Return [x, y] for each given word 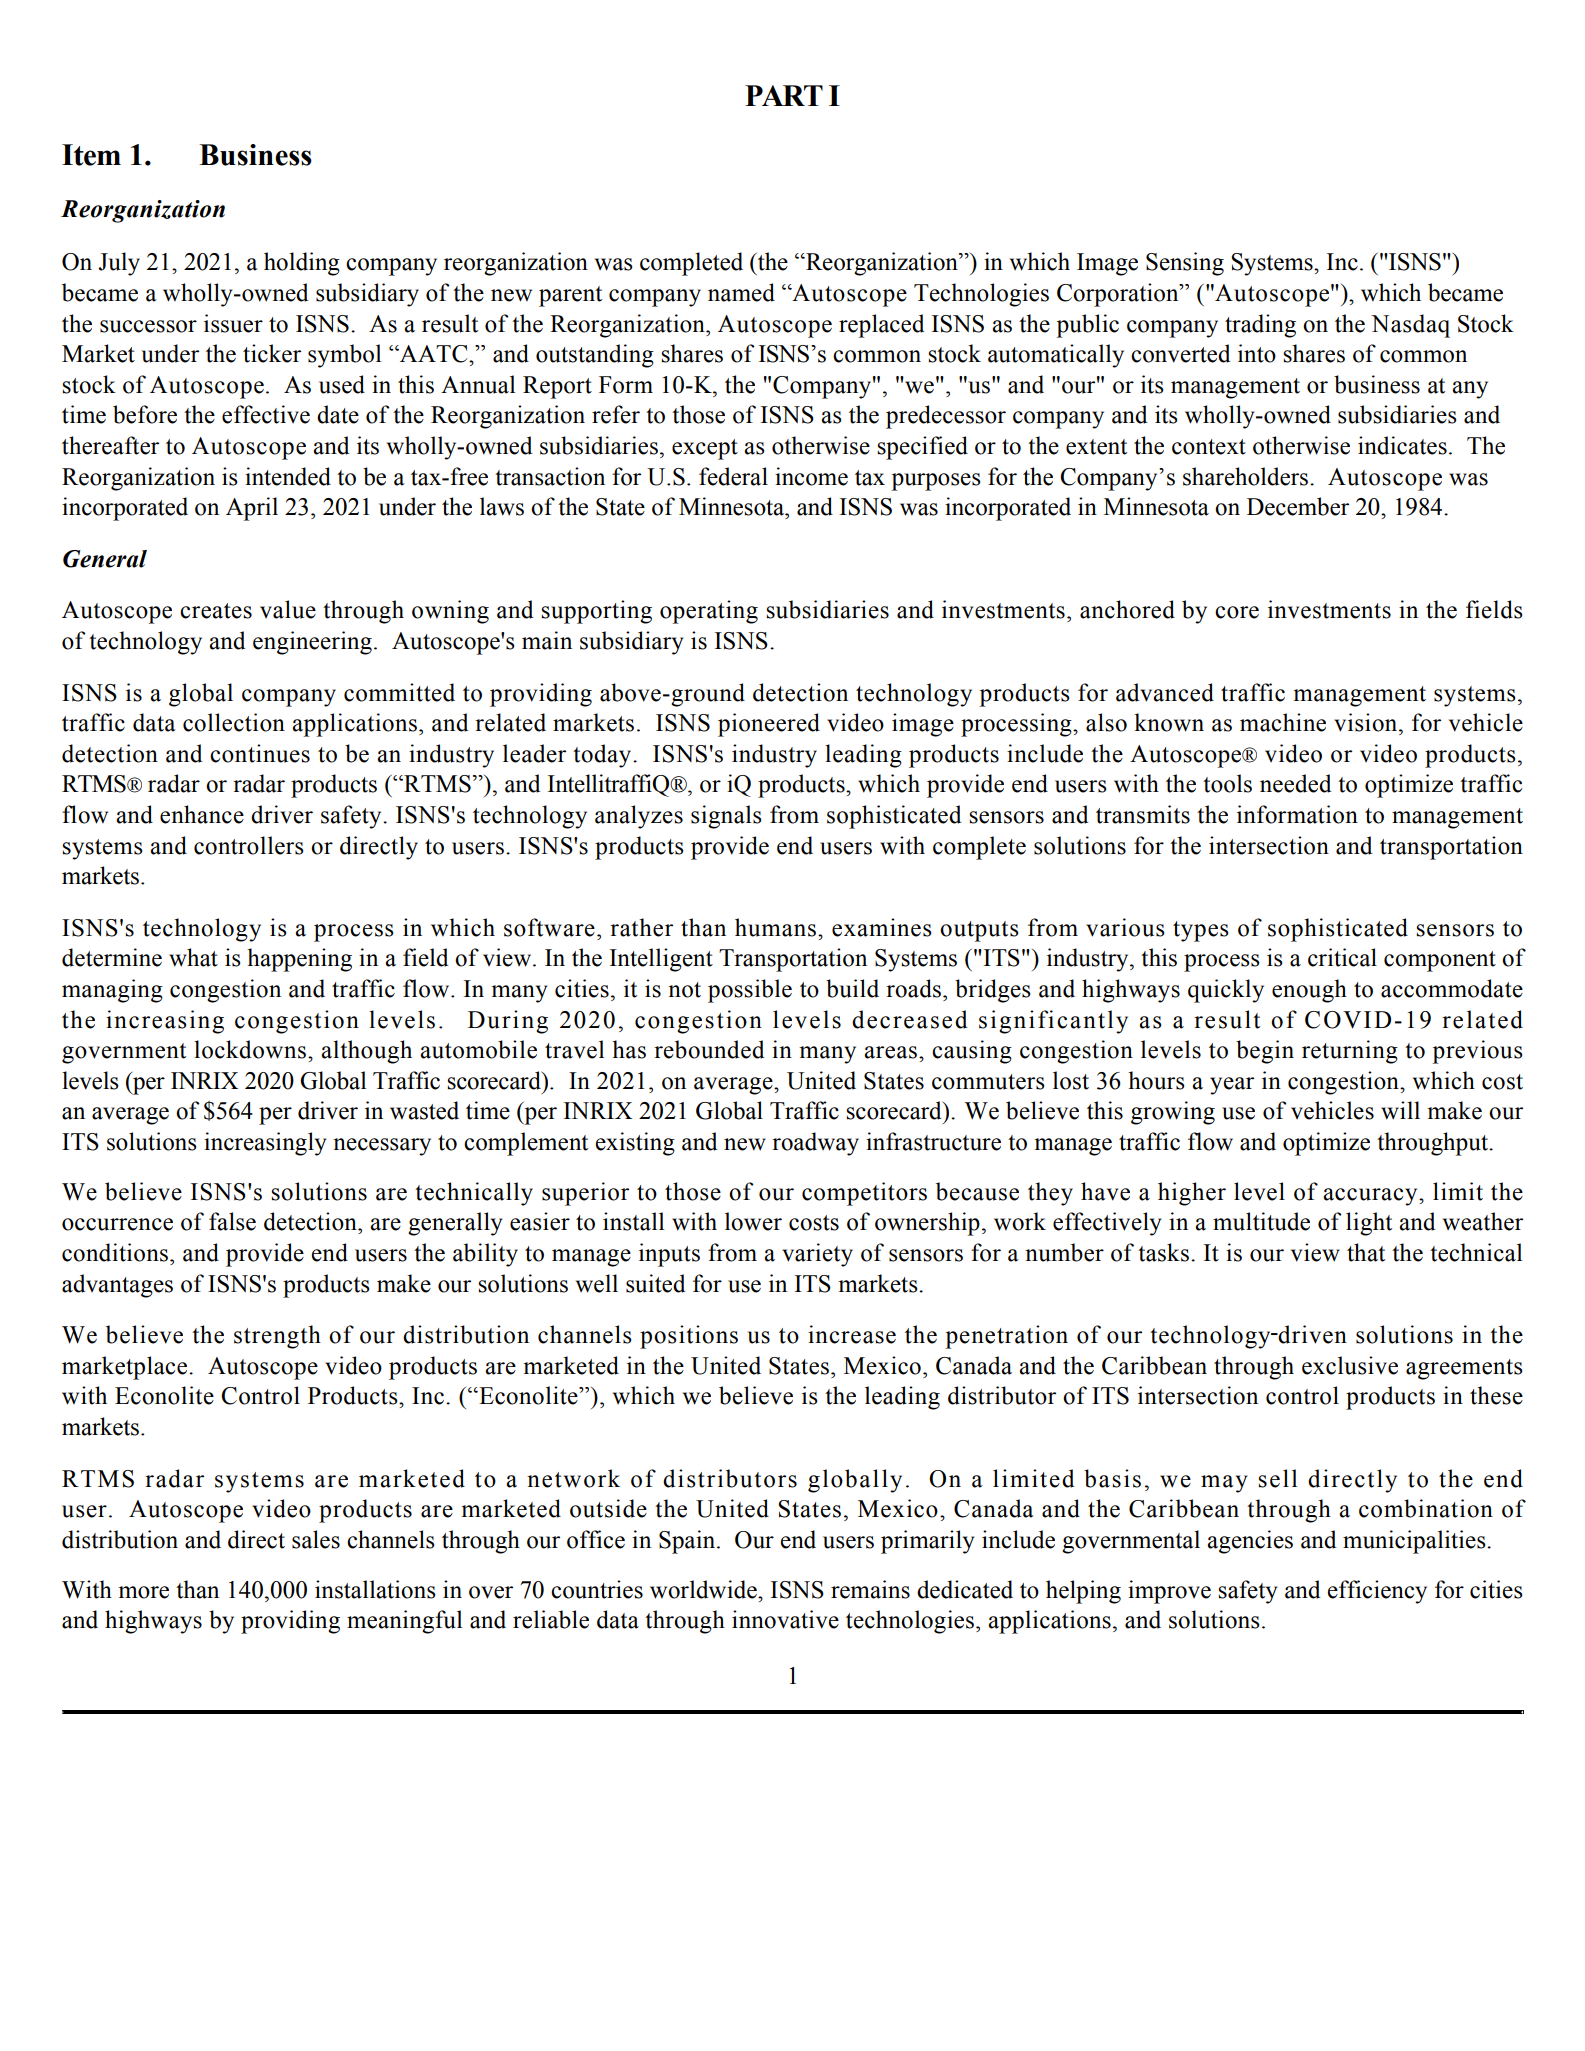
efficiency [1377, 1592]
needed [1295, 783]
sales [316, 1539]
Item [91, 155]
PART [784, 95]
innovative [785, 1619]
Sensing [1185, 264]
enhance [202, 814]
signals [726, 817]
